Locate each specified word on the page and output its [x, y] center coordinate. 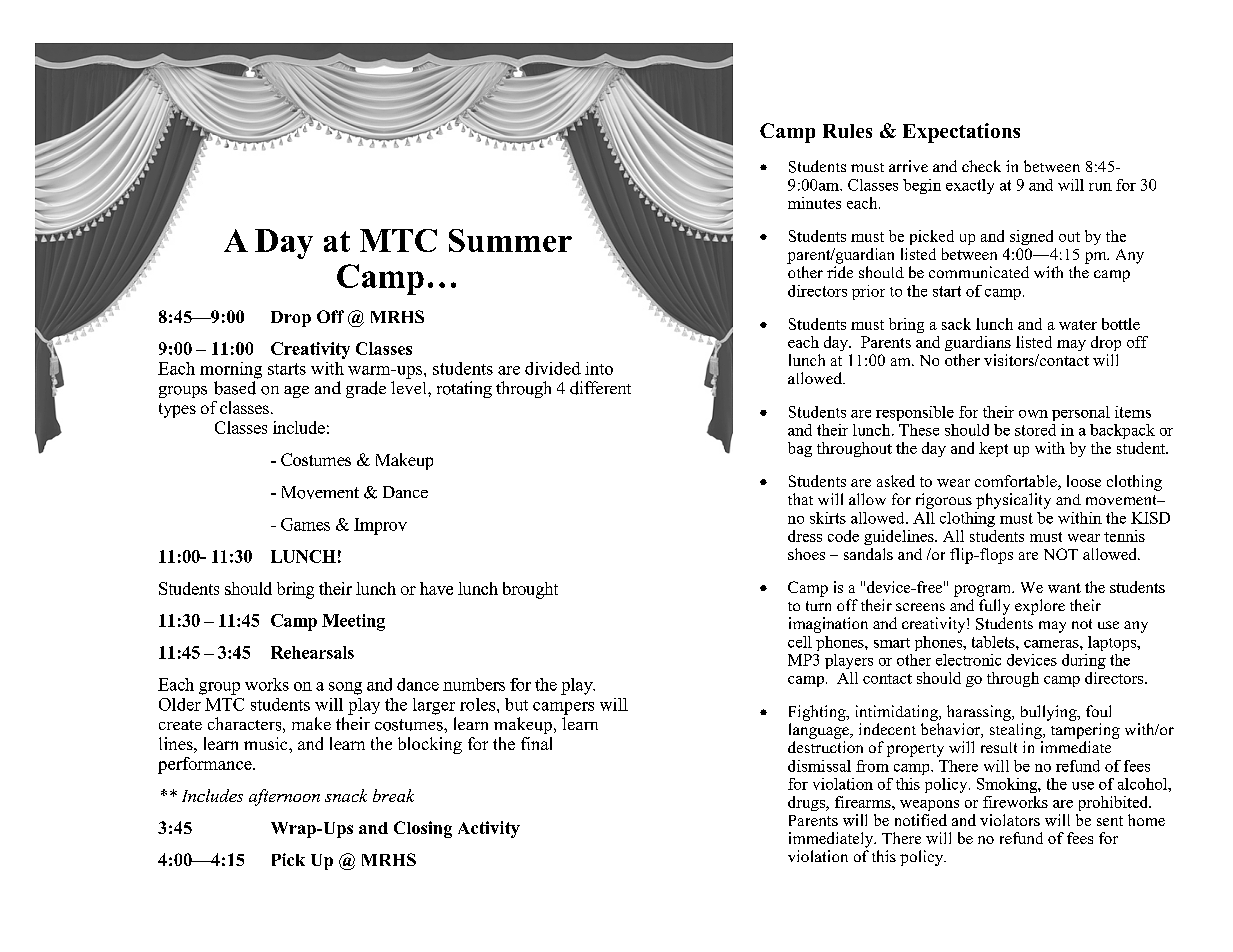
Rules [847, 131]
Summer [510, 240]
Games [305, 524]
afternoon [284, 797]
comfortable [1017, 482]
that [800, 499]
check [981, 166]
